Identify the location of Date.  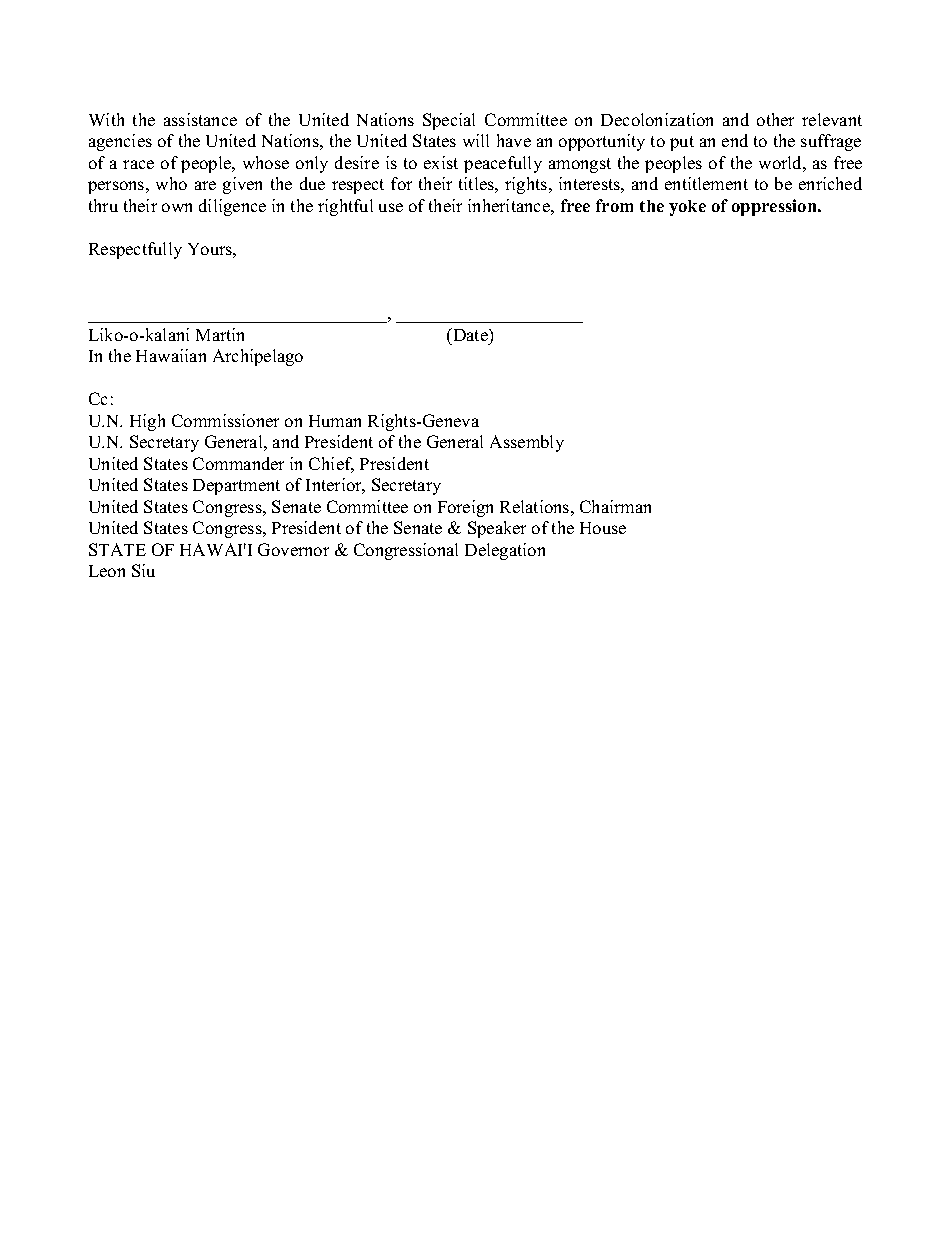
(470, 334).
